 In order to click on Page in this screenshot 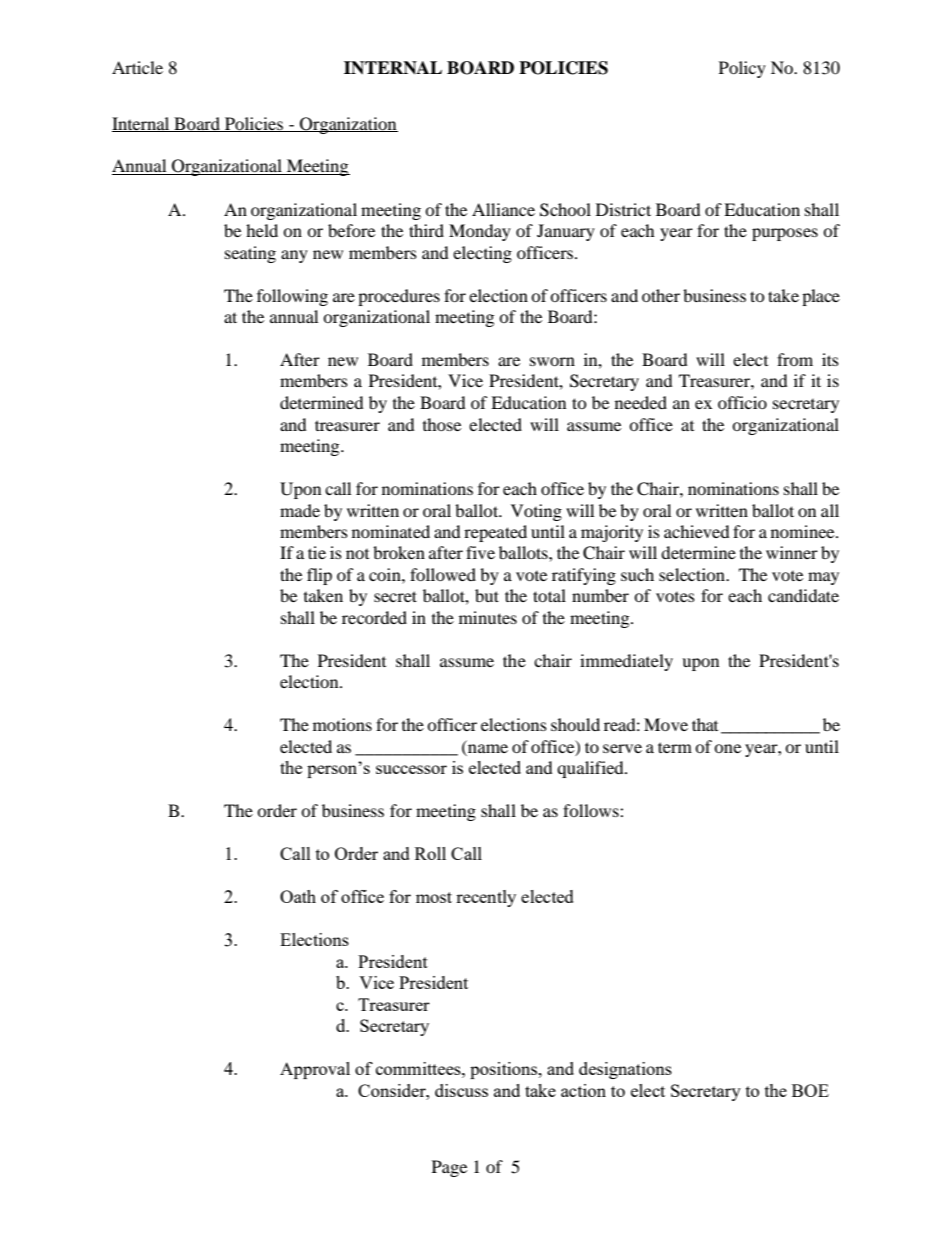, I will do `click(449, 1168)`.
